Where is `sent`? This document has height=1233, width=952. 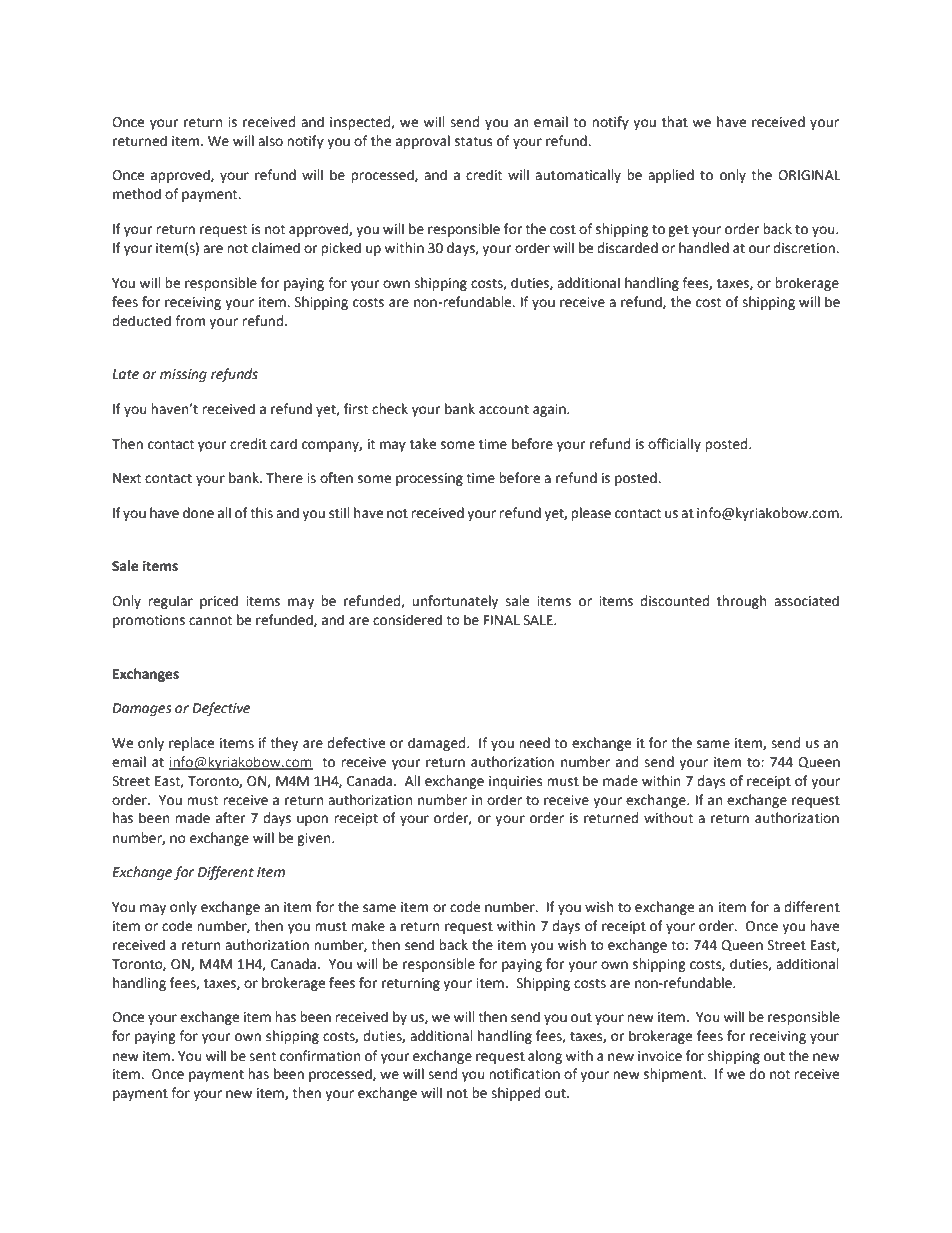 sent is located at coordinates (262, 1056).
